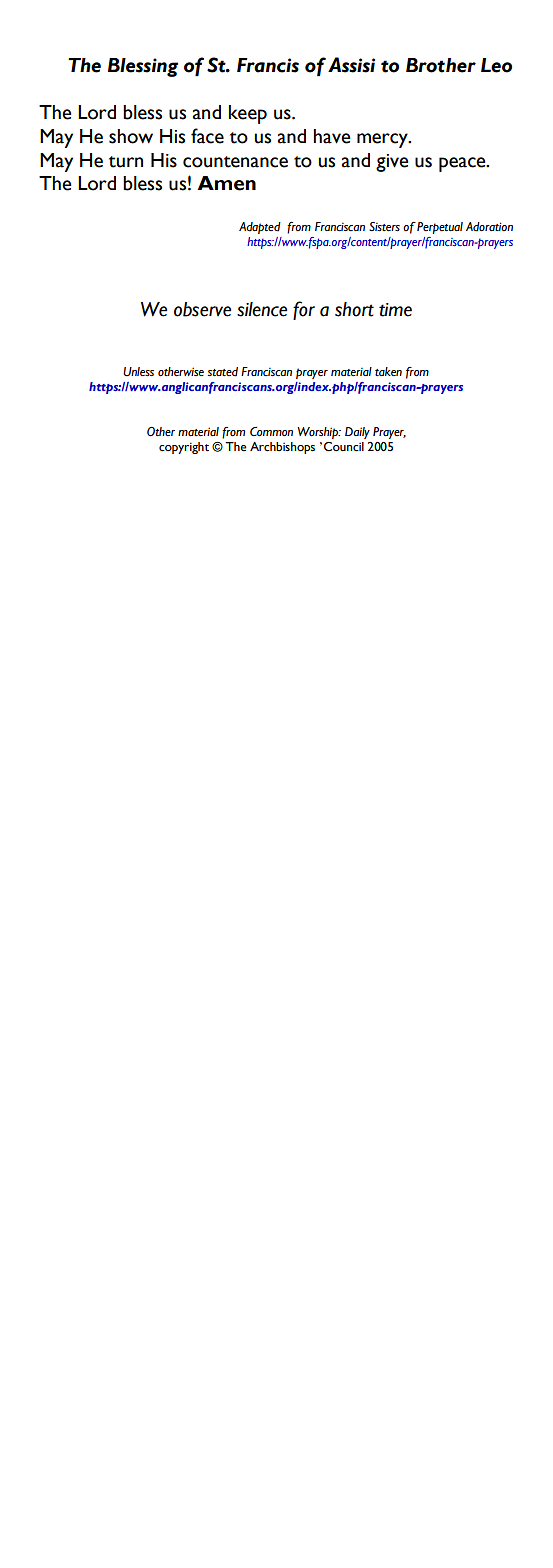 The height and width of the screenshot is (1568, 553). Describe the element at coordinates (184, 448) in the screenshot. I see `copyright` at that location.
